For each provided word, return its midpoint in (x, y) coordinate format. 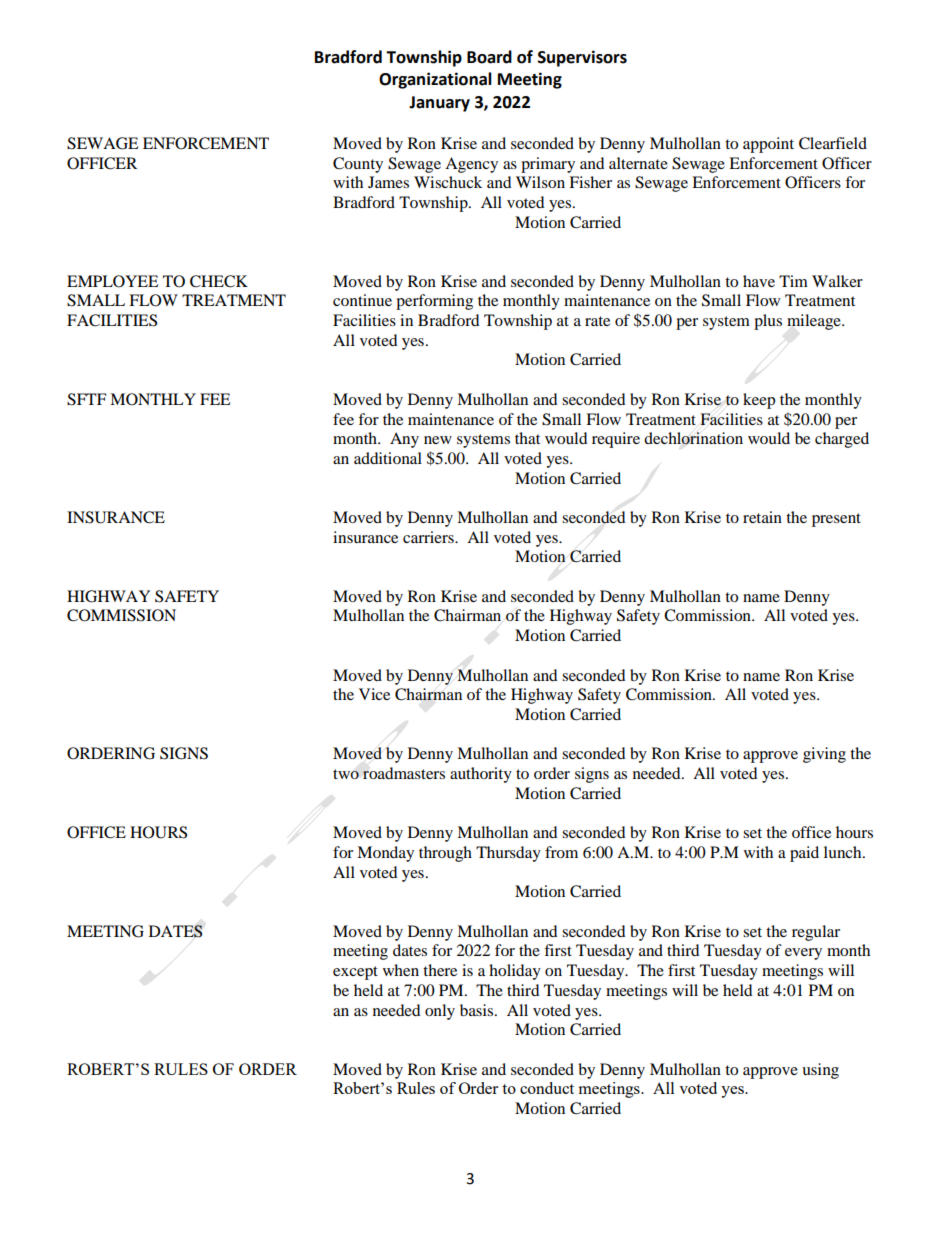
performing (434, 302)
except (355, 973)
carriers (429, 537)
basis (478, 1010)
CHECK (219, 281)
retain (762, 517)
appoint (768, 145)
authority (481, 775)
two (346, 774)
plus (768, 322)
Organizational (435, 80)
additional (388, 458)
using (820, 1071)
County (358, 165)
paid (804, 854)
